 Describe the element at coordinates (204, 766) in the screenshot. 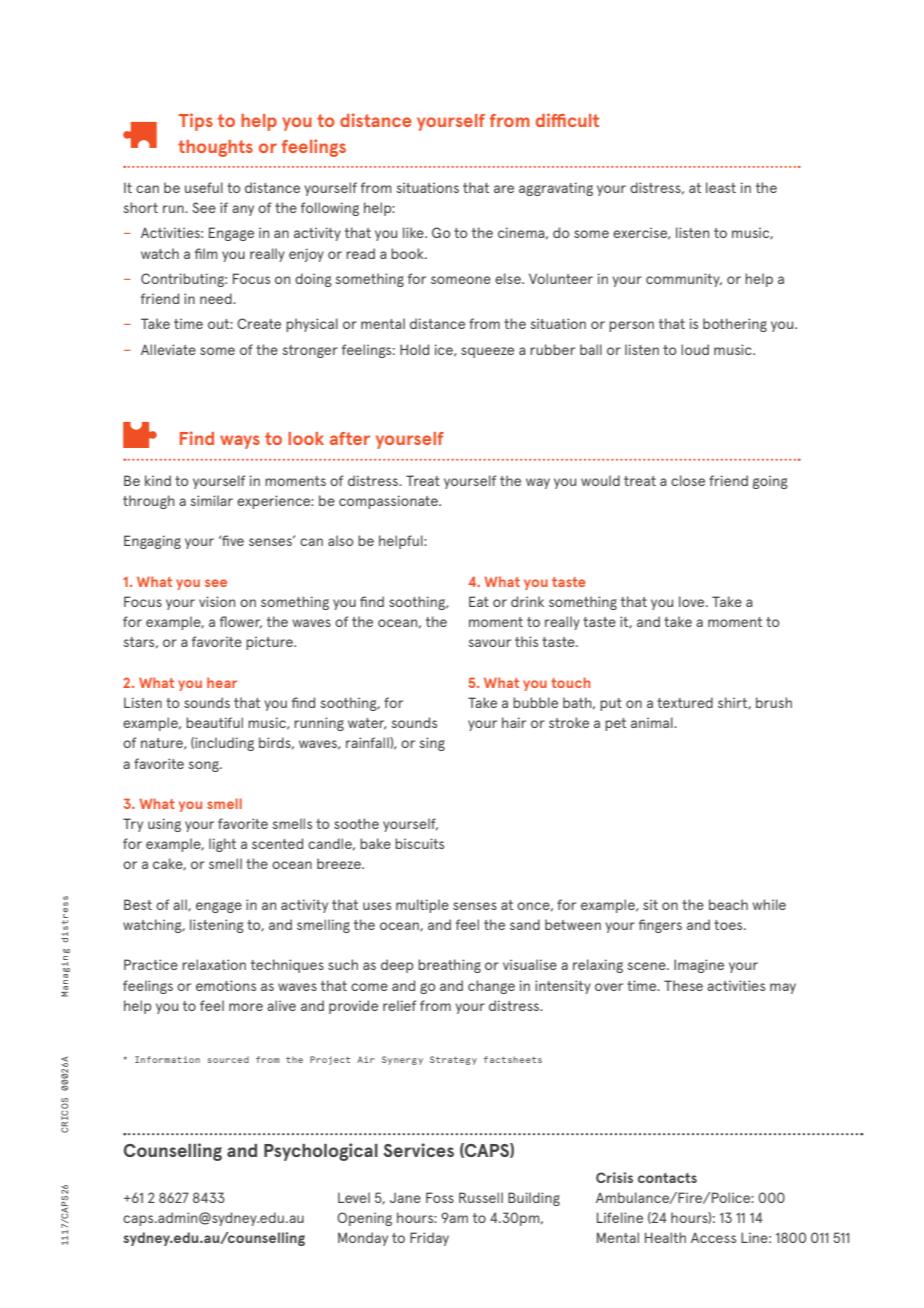

I see `song` at that location.
